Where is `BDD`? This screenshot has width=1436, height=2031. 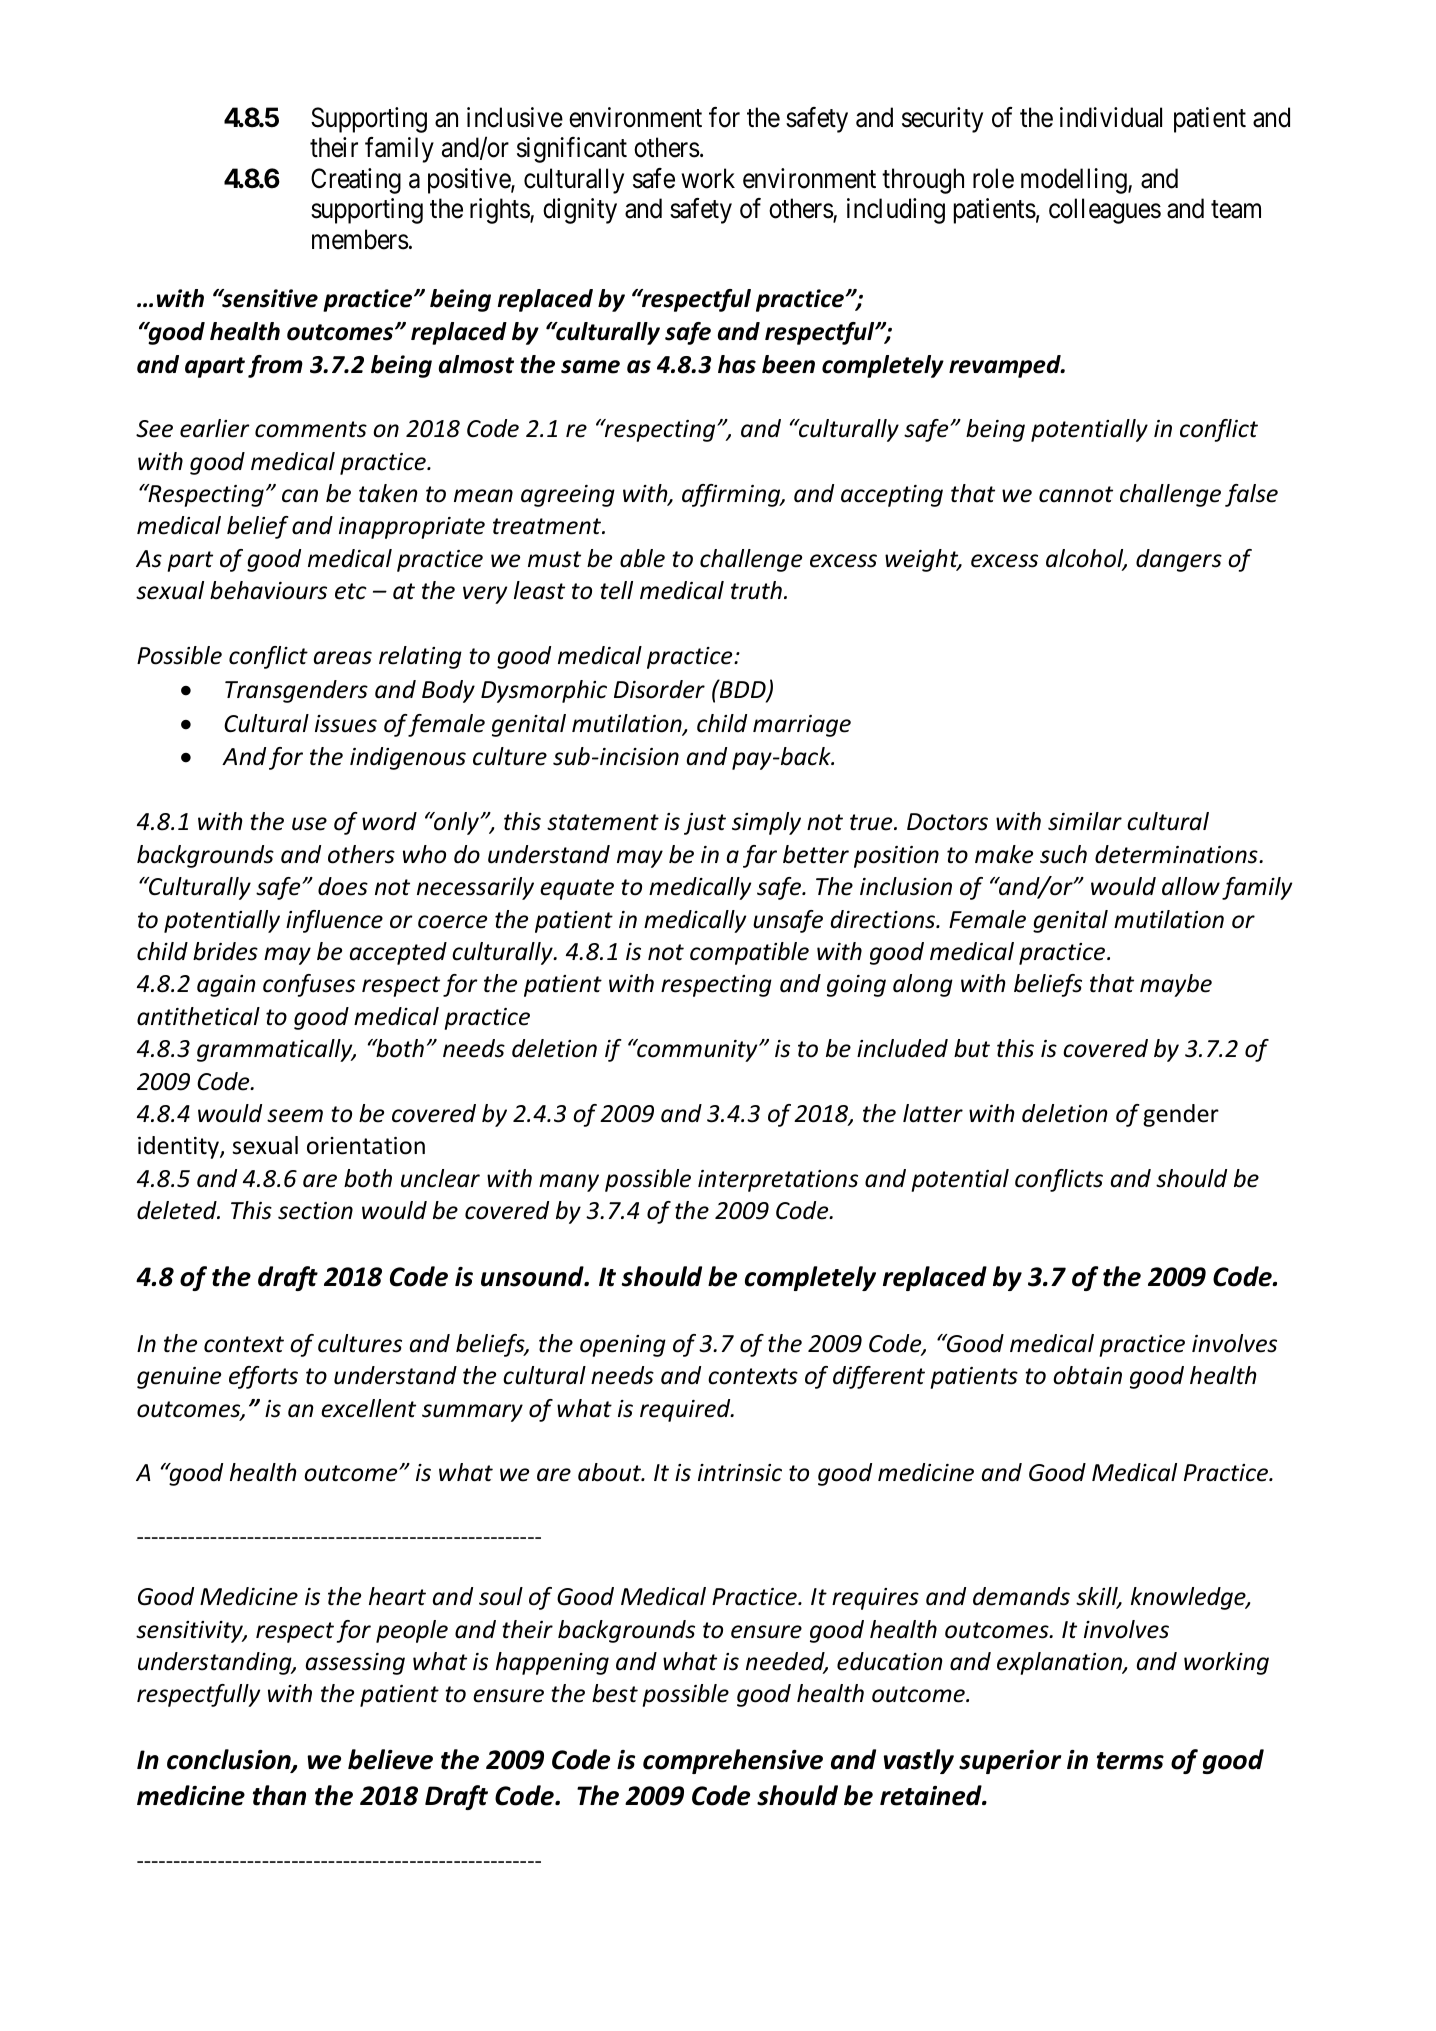 BDD is located at coordinates (743, 690).
